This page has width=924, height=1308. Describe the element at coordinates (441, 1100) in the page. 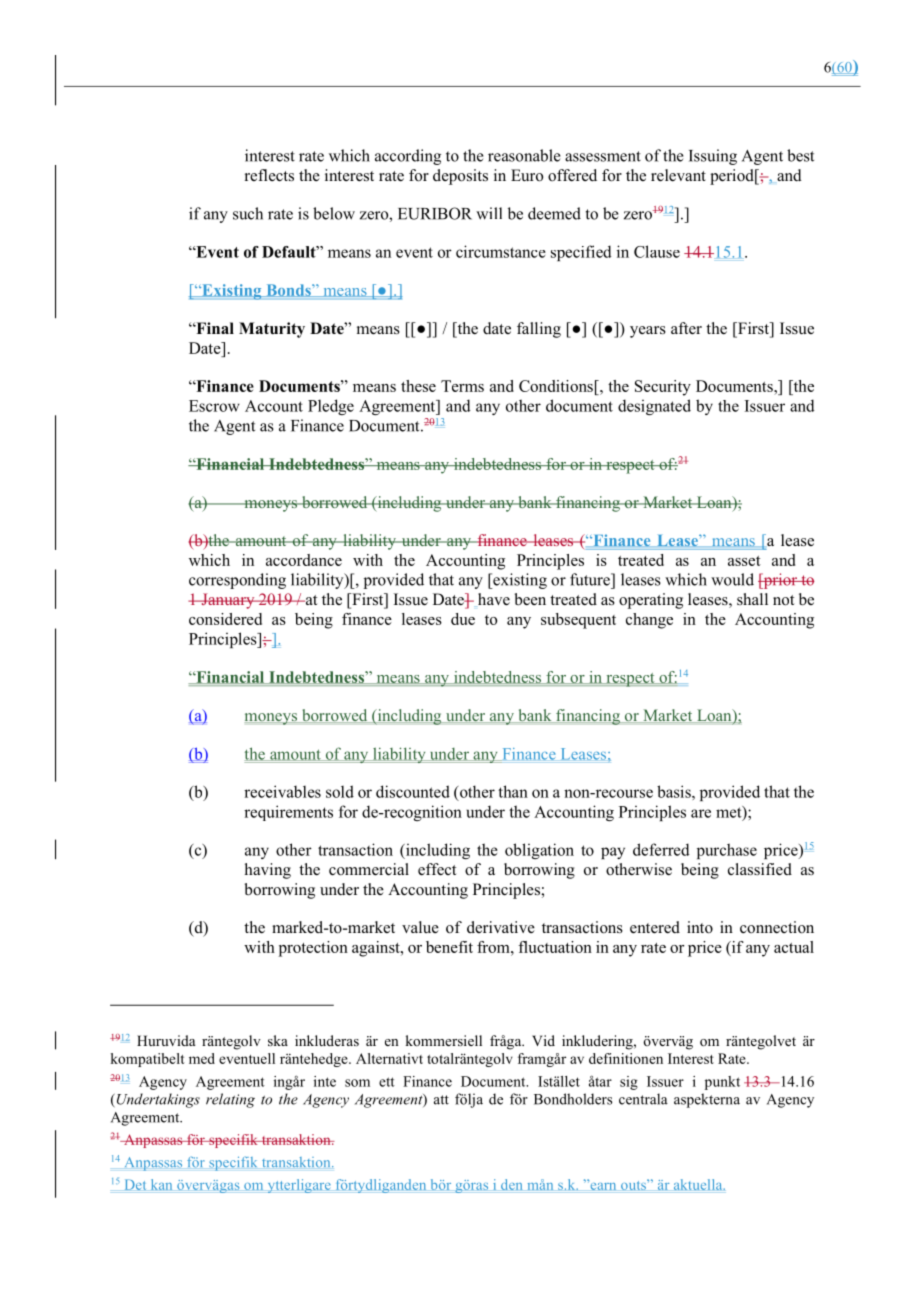

I see `att` at that location.
